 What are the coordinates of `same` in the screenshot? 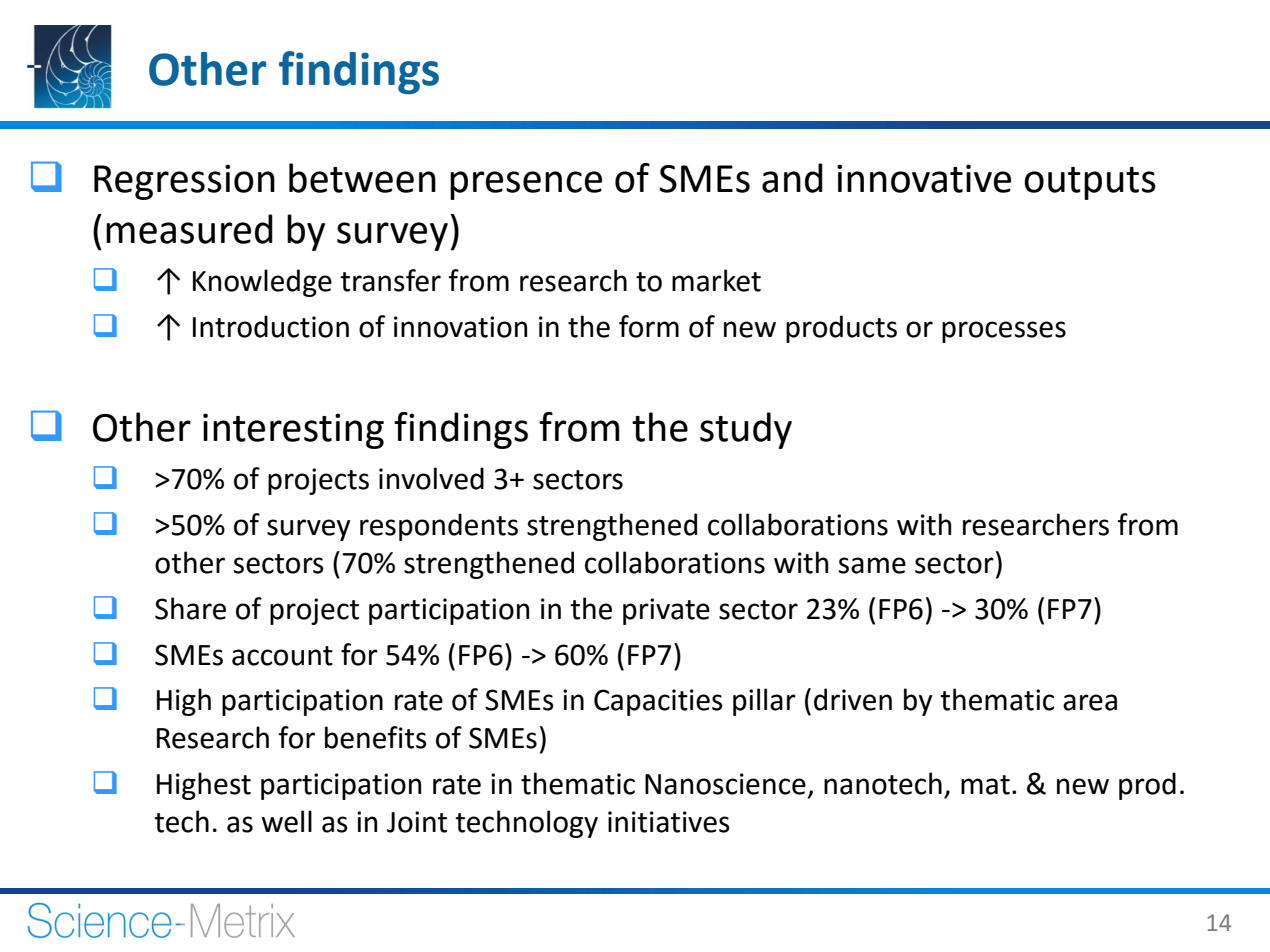 It's located at (872, 565).
